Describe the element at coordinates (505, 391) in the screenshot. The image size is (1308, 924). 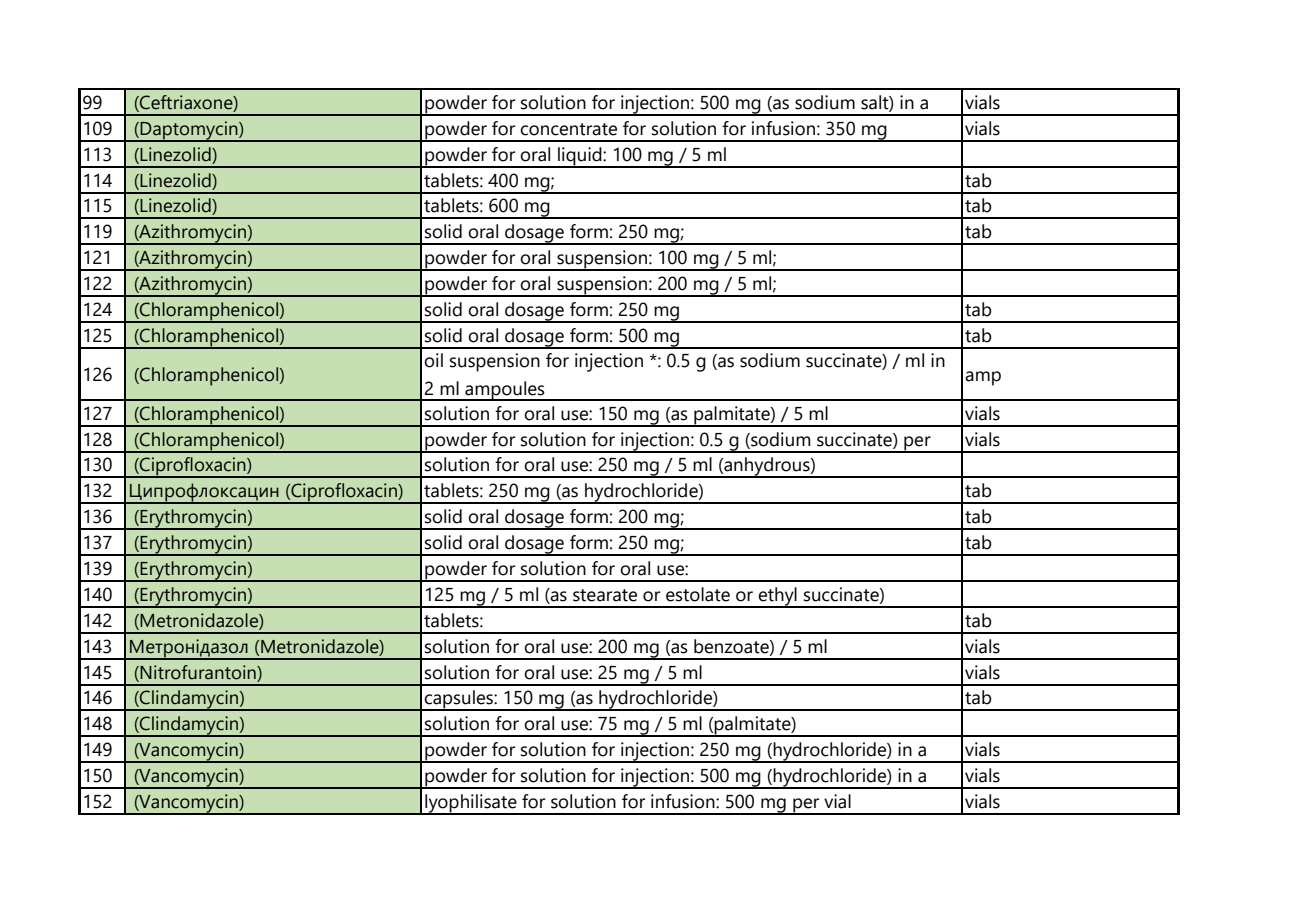
I see `ampoules` at that location.
